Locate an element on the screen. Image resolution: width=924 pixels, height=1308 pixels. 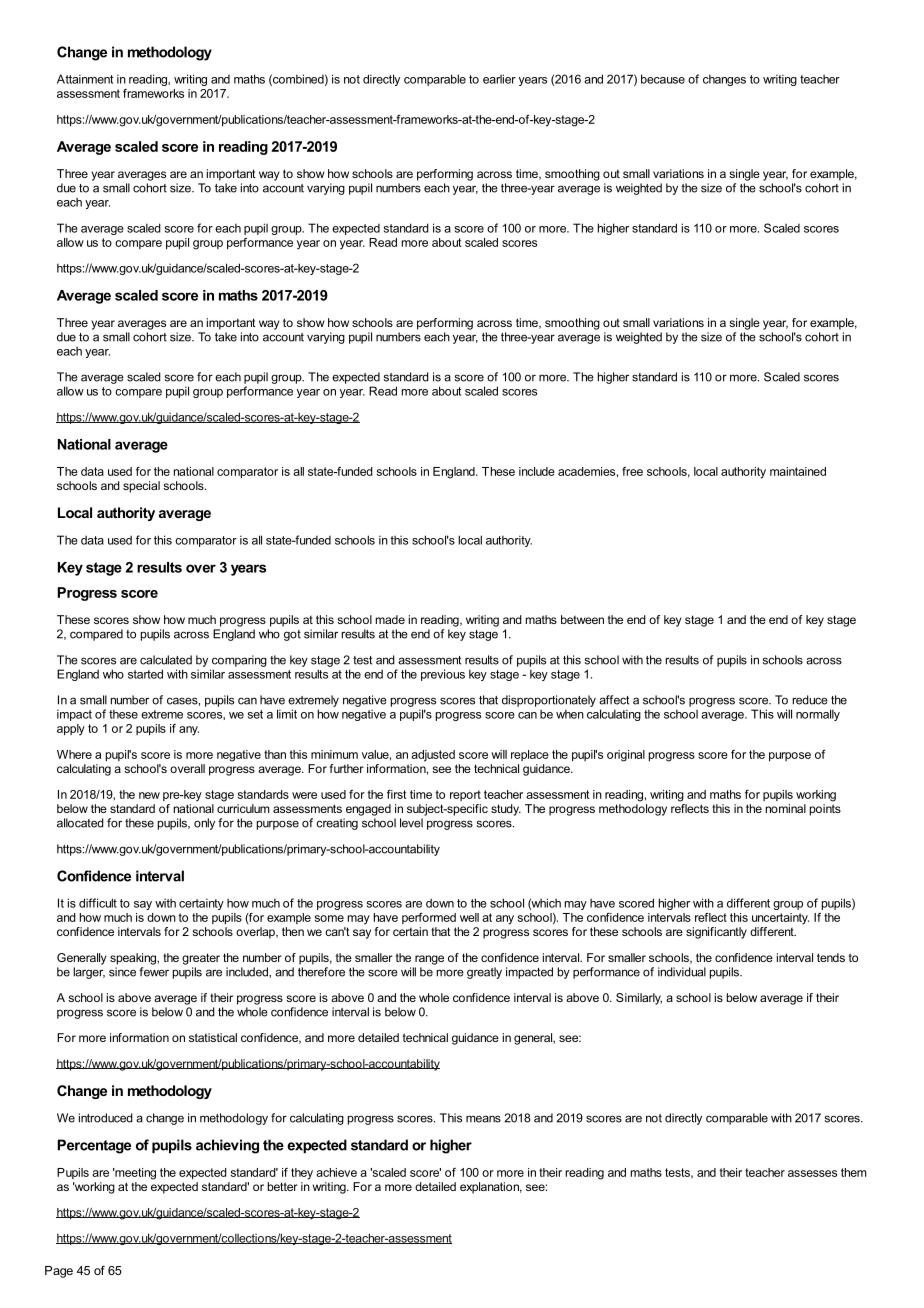
earlier is located at coordinates (499, 79).
